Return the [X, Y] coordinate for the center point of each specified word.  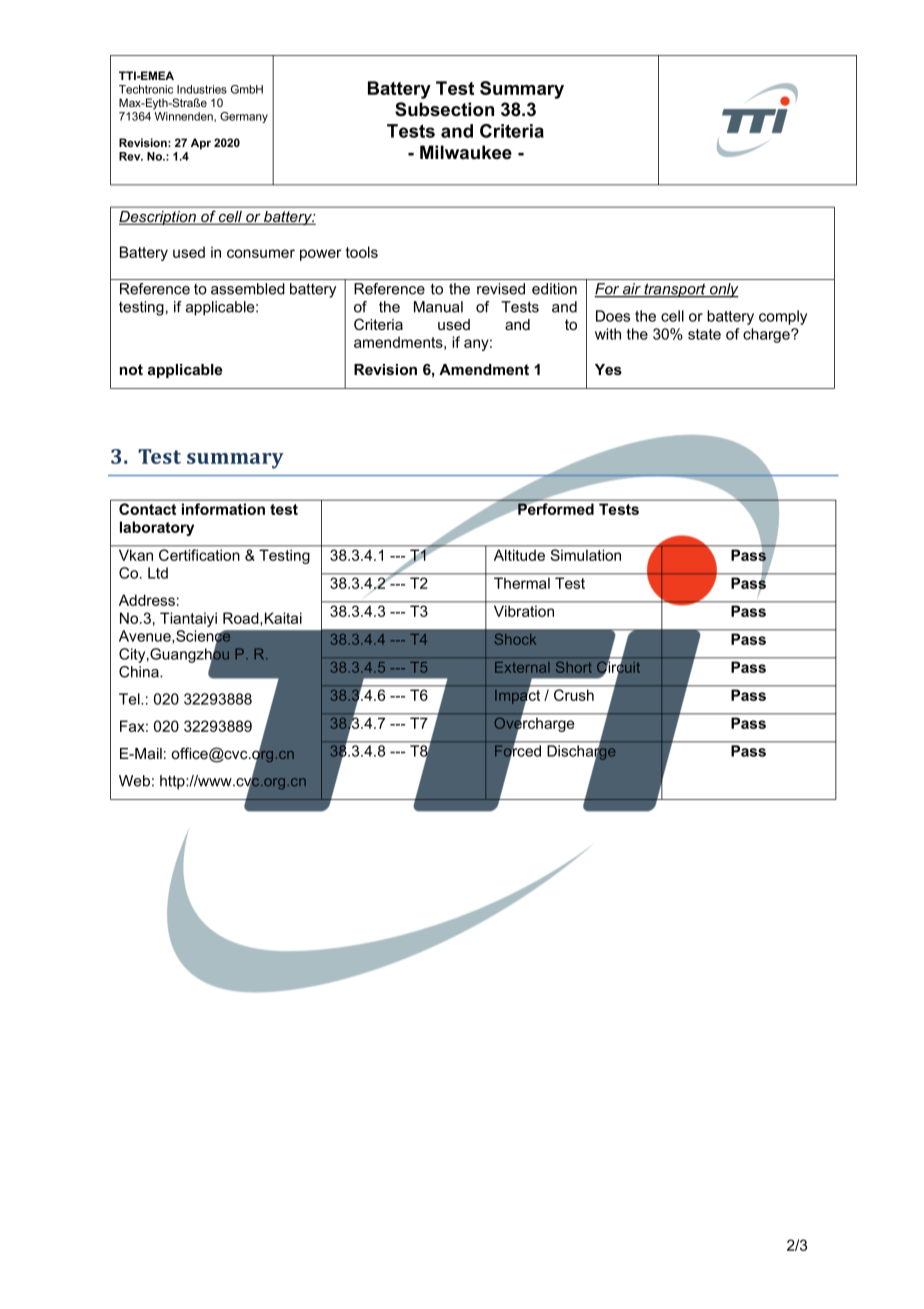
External [522, 667]
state [704, 334]
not [131, 369]
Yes [608, 369]
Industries [202, 89]
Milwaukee [466, 152]
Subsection [444, 109]
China [140, 672]
